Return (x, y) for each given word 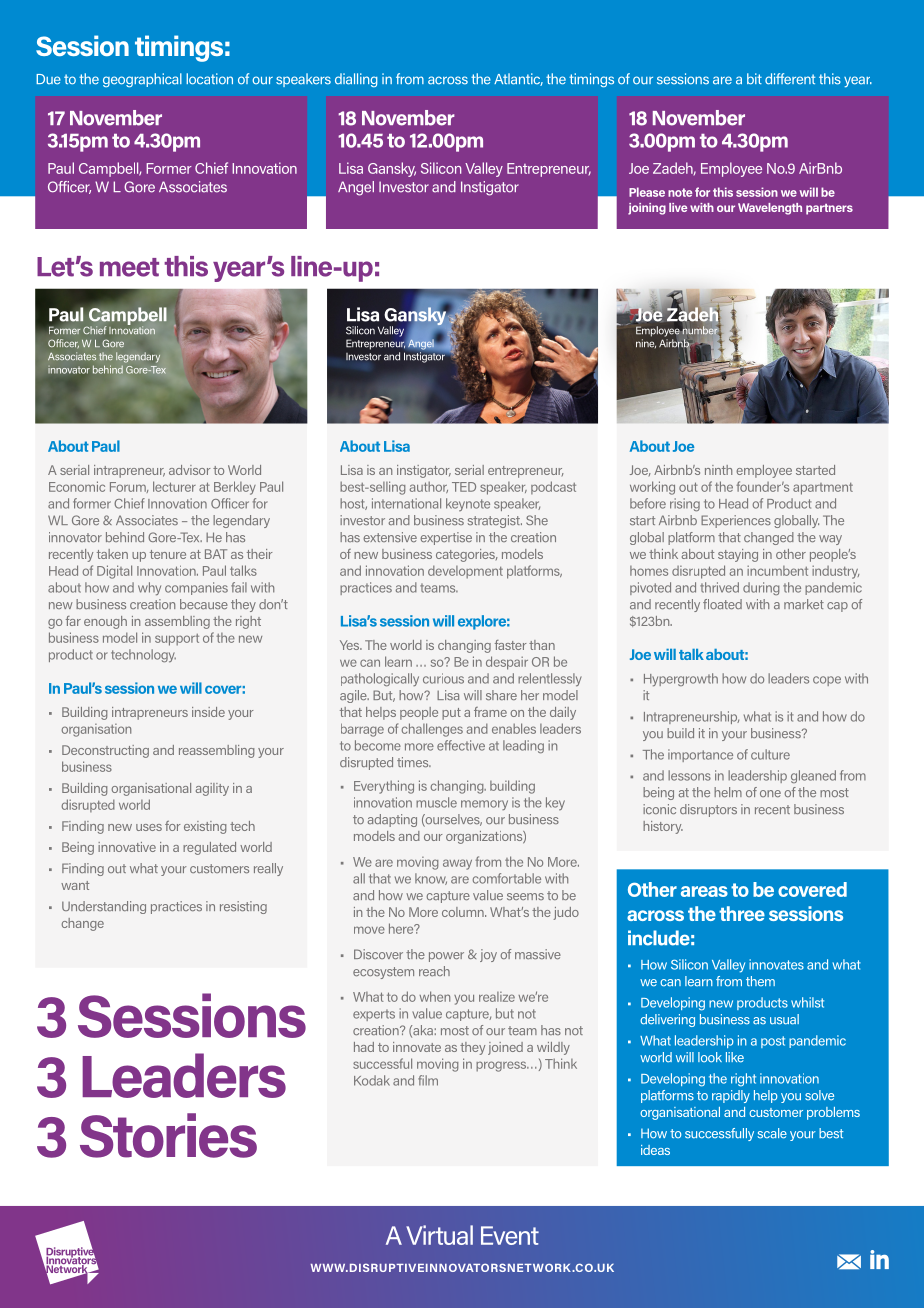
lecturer (174, 486)
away (457, 864)
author (429, 487)
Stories (168, 1135)
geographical (142, 80)
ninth (718, 470)
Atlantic (518, 79)
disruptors (708, 810)
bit (754, 79)
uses (149, 827)
